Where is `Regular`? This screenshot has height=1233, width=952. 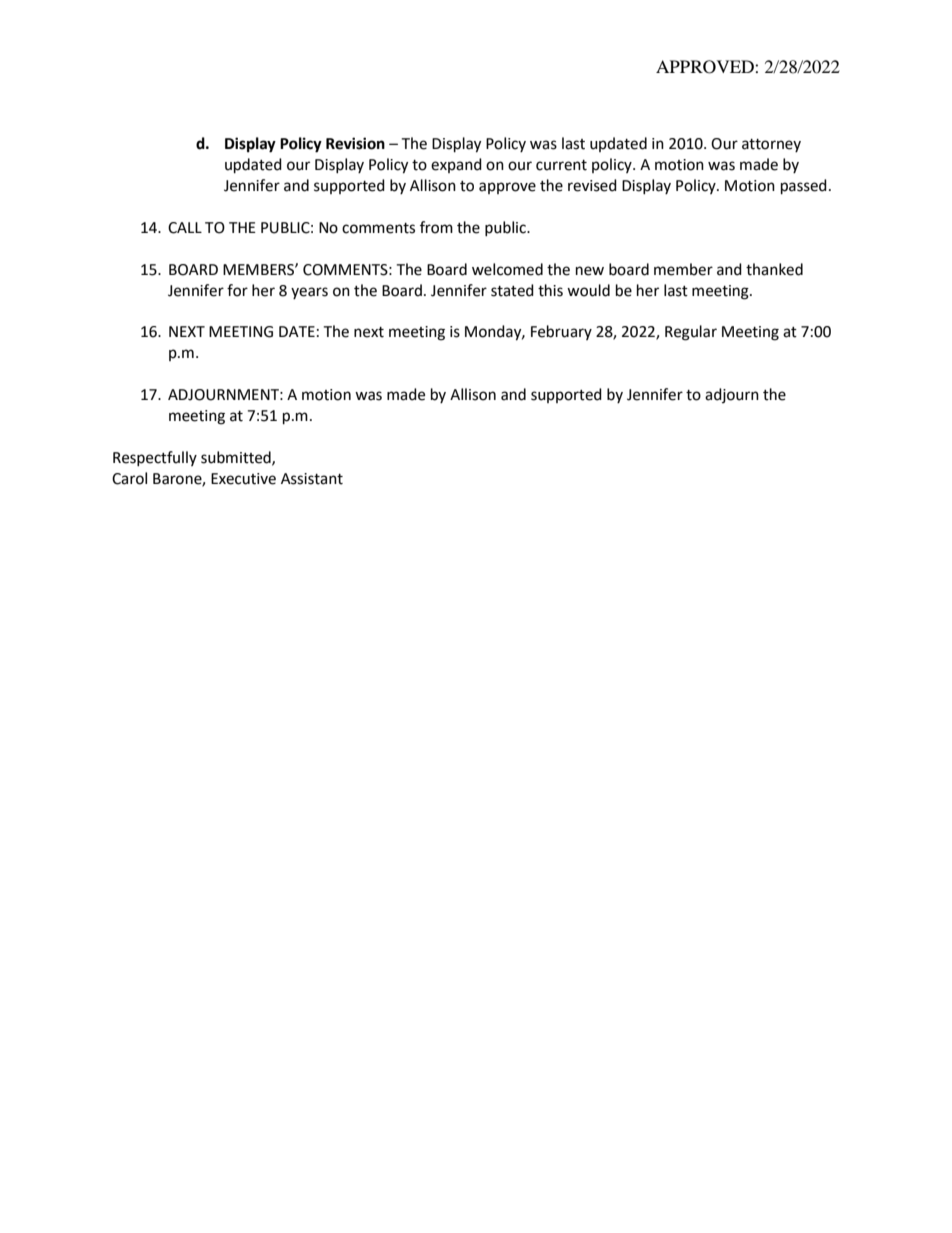 Regular is located at coordinates (691, 333).
